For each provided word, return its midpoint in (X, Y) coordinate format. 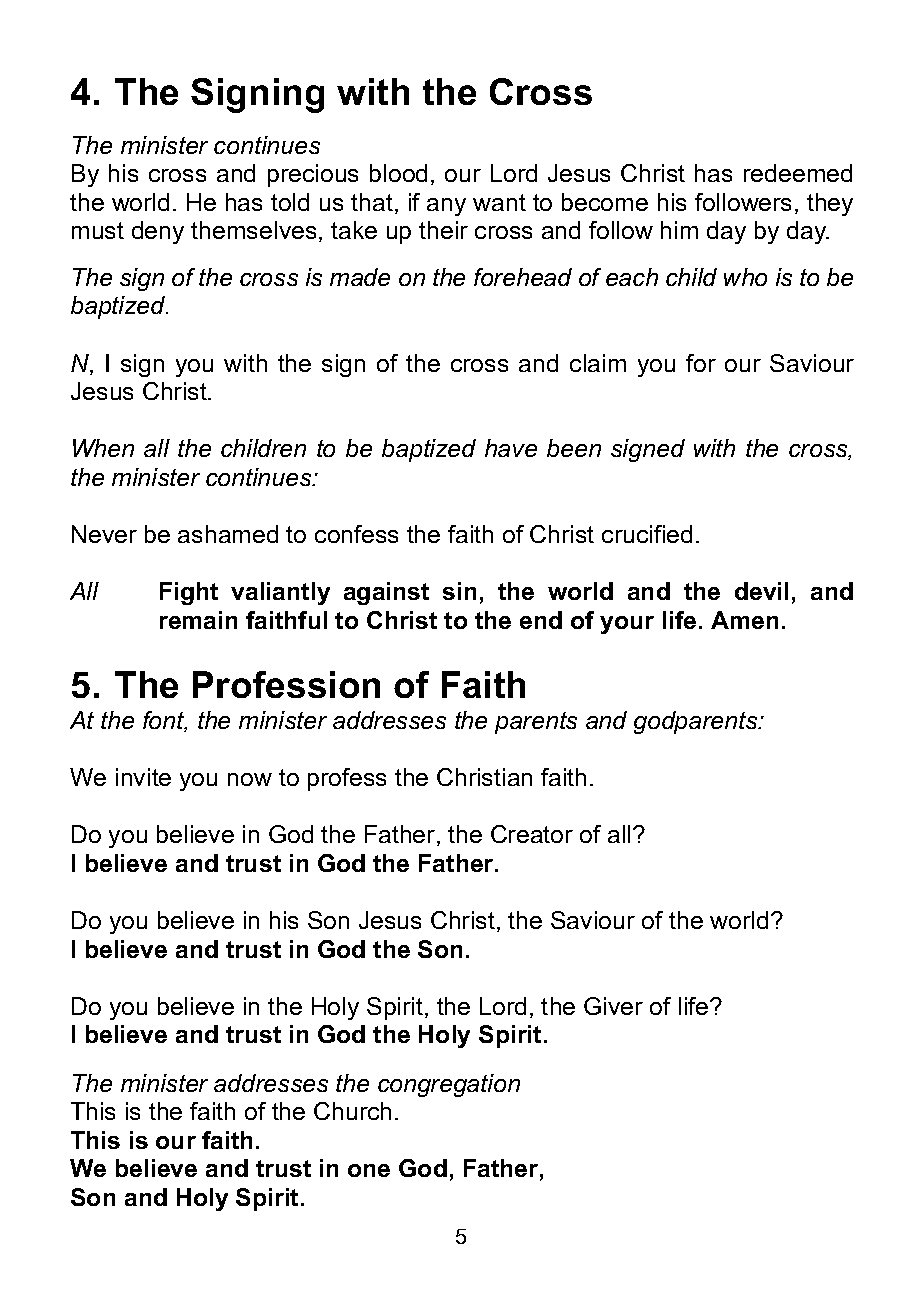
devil (761, 591)
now (250, 779)
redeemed (798, 173)
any (446, 207)
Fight (189, 593)
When (103, 448)
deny (158, 232)
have (511, 448)
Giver (613, 1006)
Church (352, 1111)
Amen (744, 620)
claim (598, 363)
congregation (449, 1085)
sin (459, 591)
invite (143, 777)
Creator (532, 834)
